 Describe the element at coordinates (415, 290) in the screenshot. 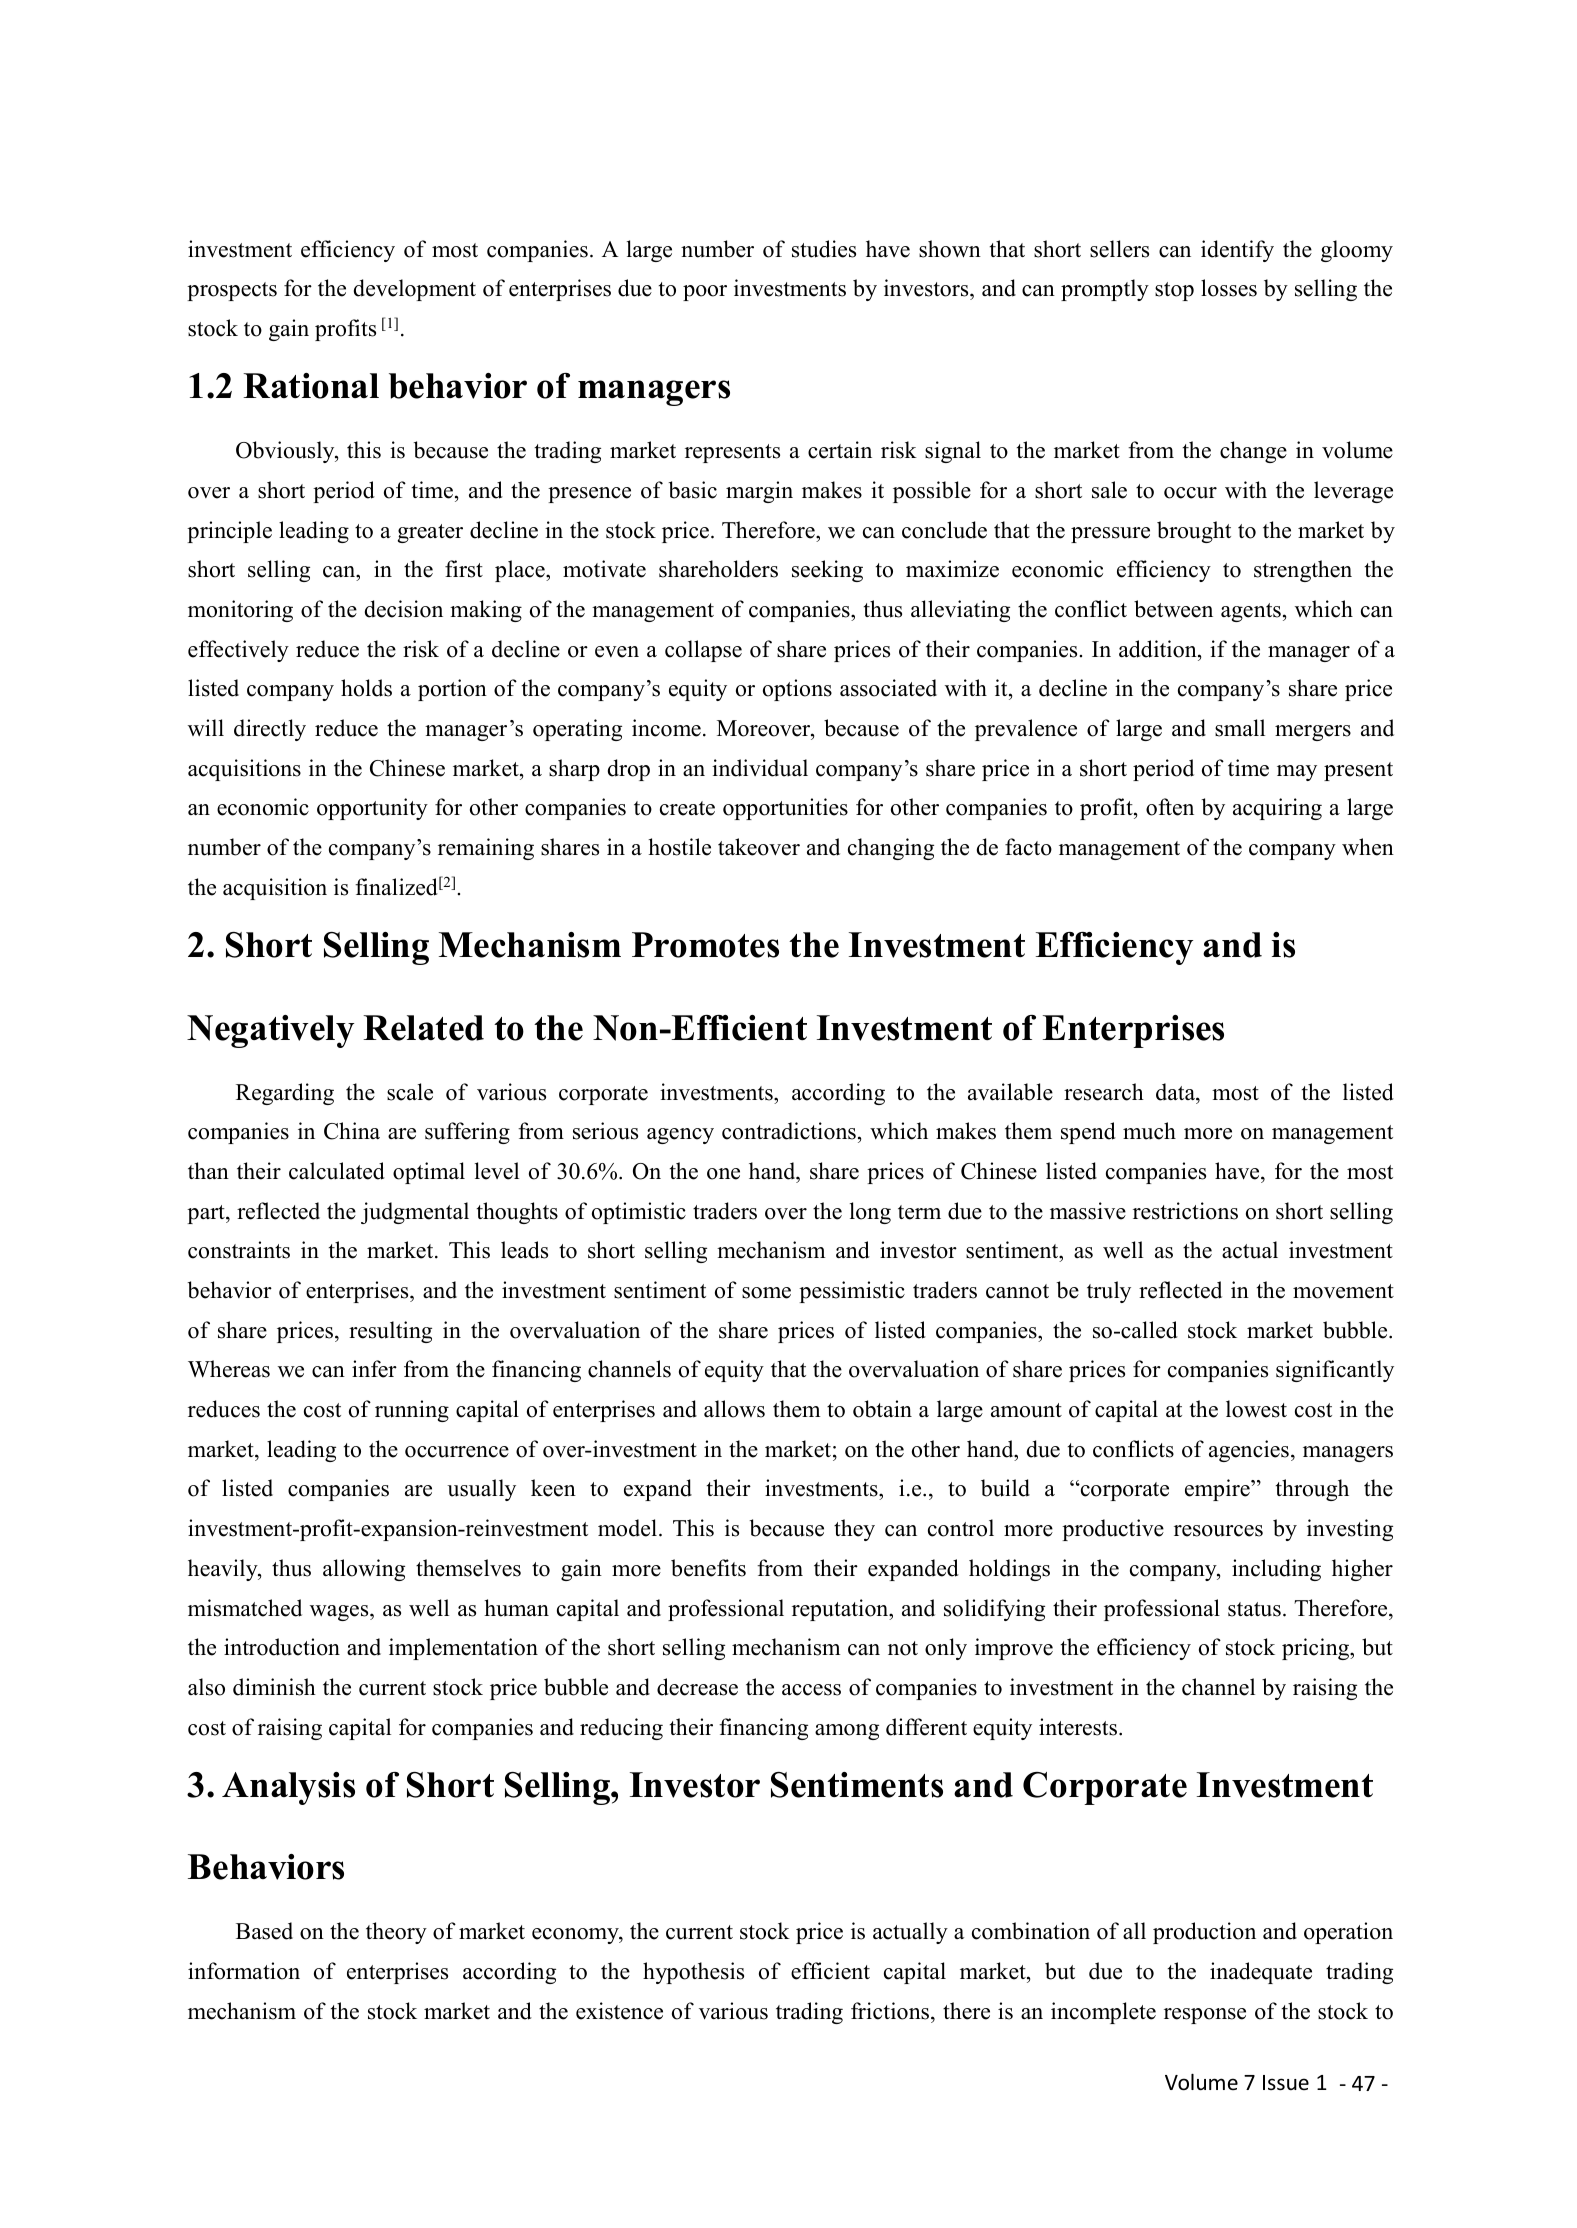

I see `development` at that location.
